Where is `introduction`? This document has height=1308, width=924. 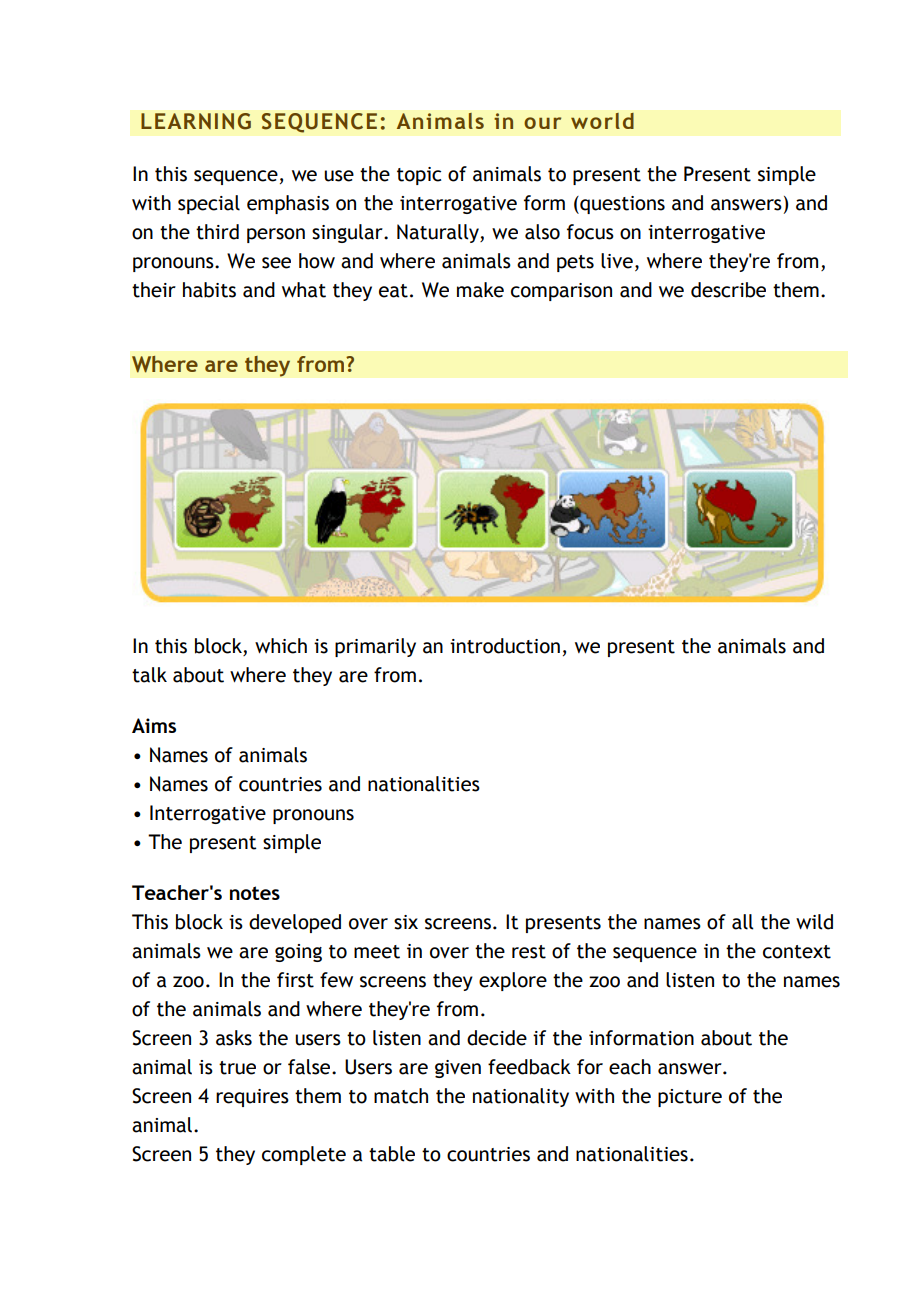
introduction is located at coordinates (505, 646).
